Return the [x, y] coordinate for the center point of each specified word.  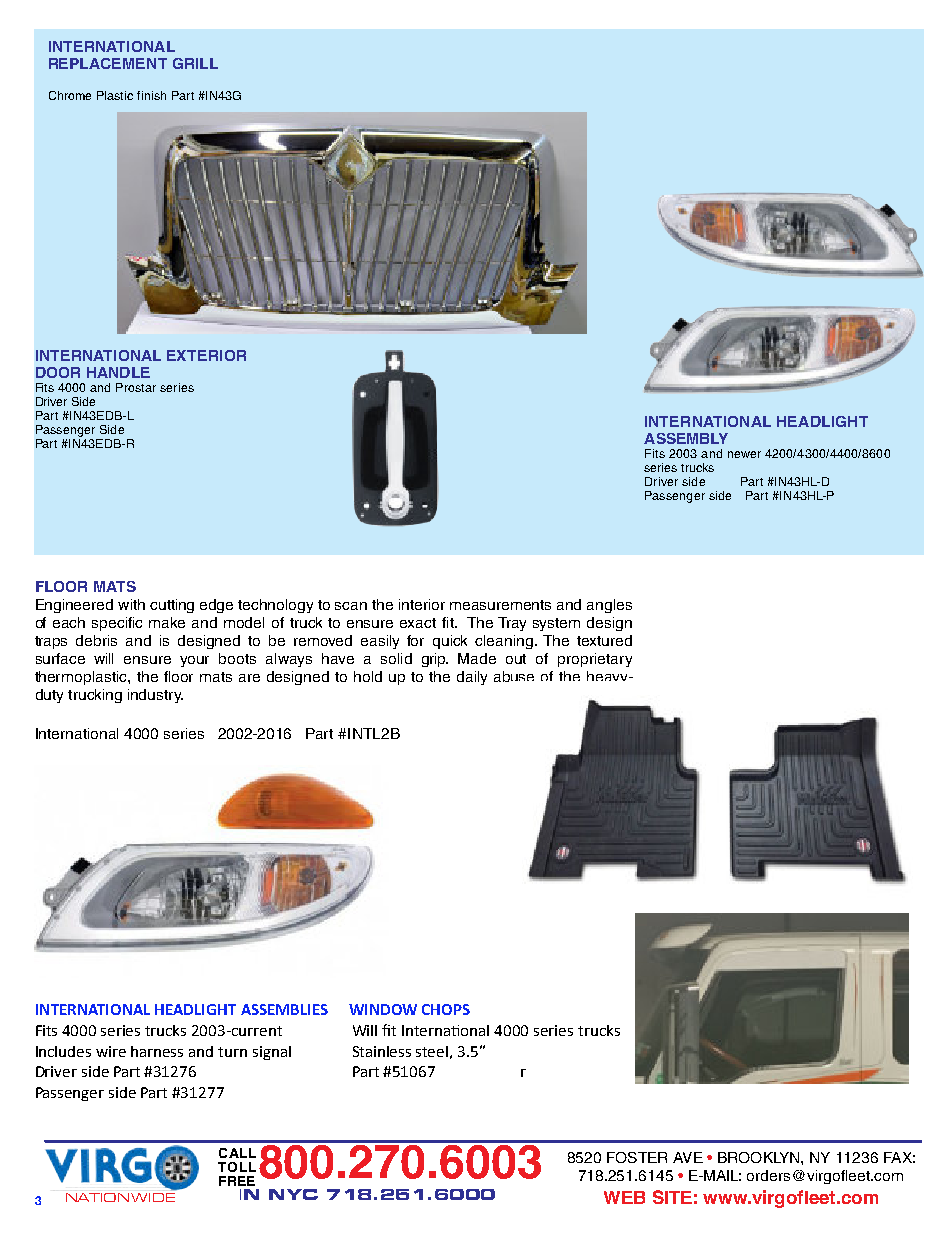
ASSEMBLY [686, 438]
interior [422, 604]
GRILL [195, 63]
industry [155, 696]
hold [368, 676]
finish [151, 95]
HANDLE [118, 372]
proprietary [595, 660]
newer [744, 454]
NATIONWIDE [121, 1196]
